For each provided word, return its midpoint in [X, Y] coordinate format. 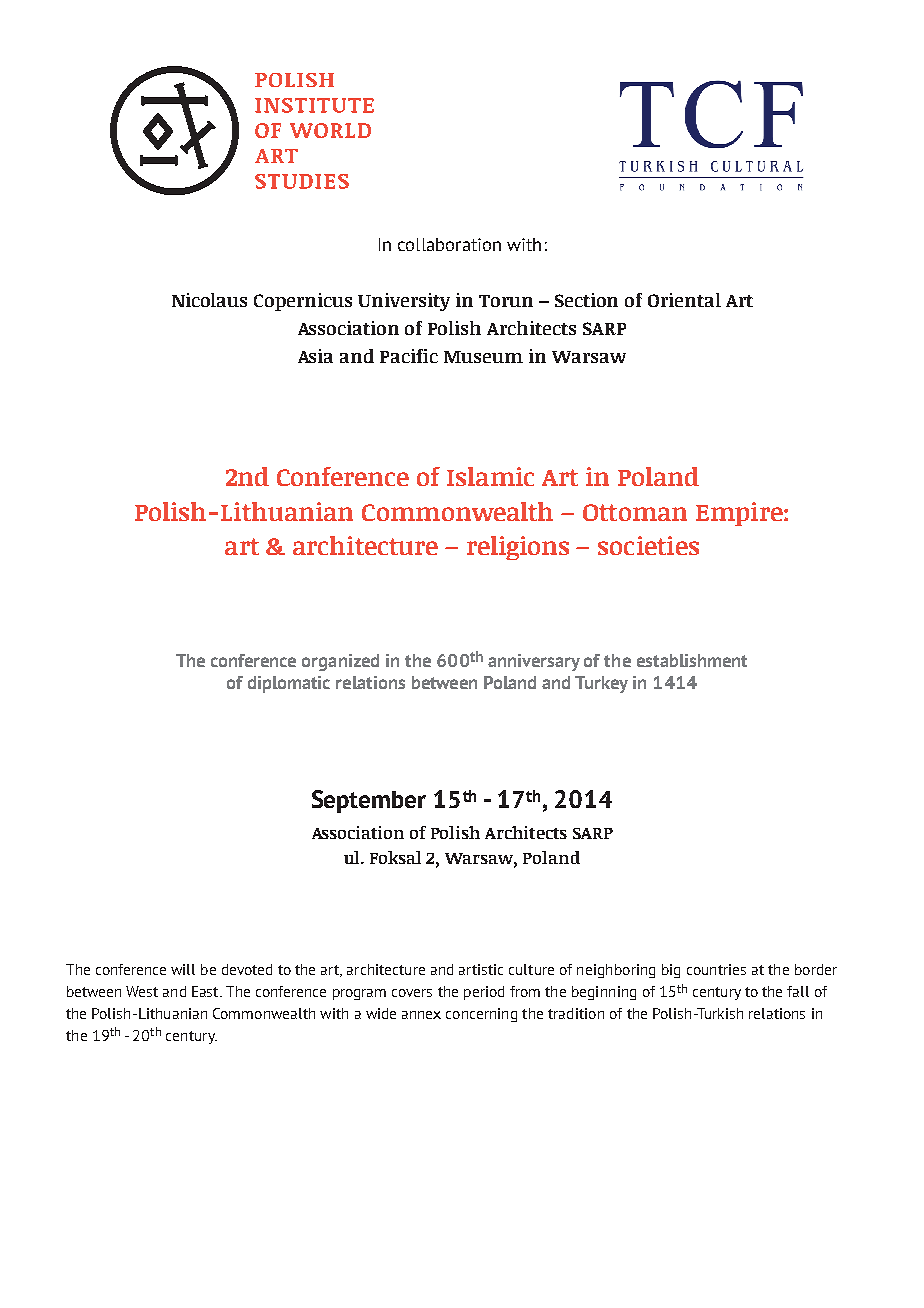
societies [648, 545]
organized [340, 662]
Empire [740, 514]
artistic [481, 969]
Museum [483, 357]
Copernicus [303, 302]
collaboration [449, 244]
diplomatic [289, 684]
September [369, 801]
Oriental [684, 300]
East [207, 991]
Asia [315, 356]
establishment [692, 660]
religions [518, 548]
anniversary [534, 662]
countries [716, 969]
